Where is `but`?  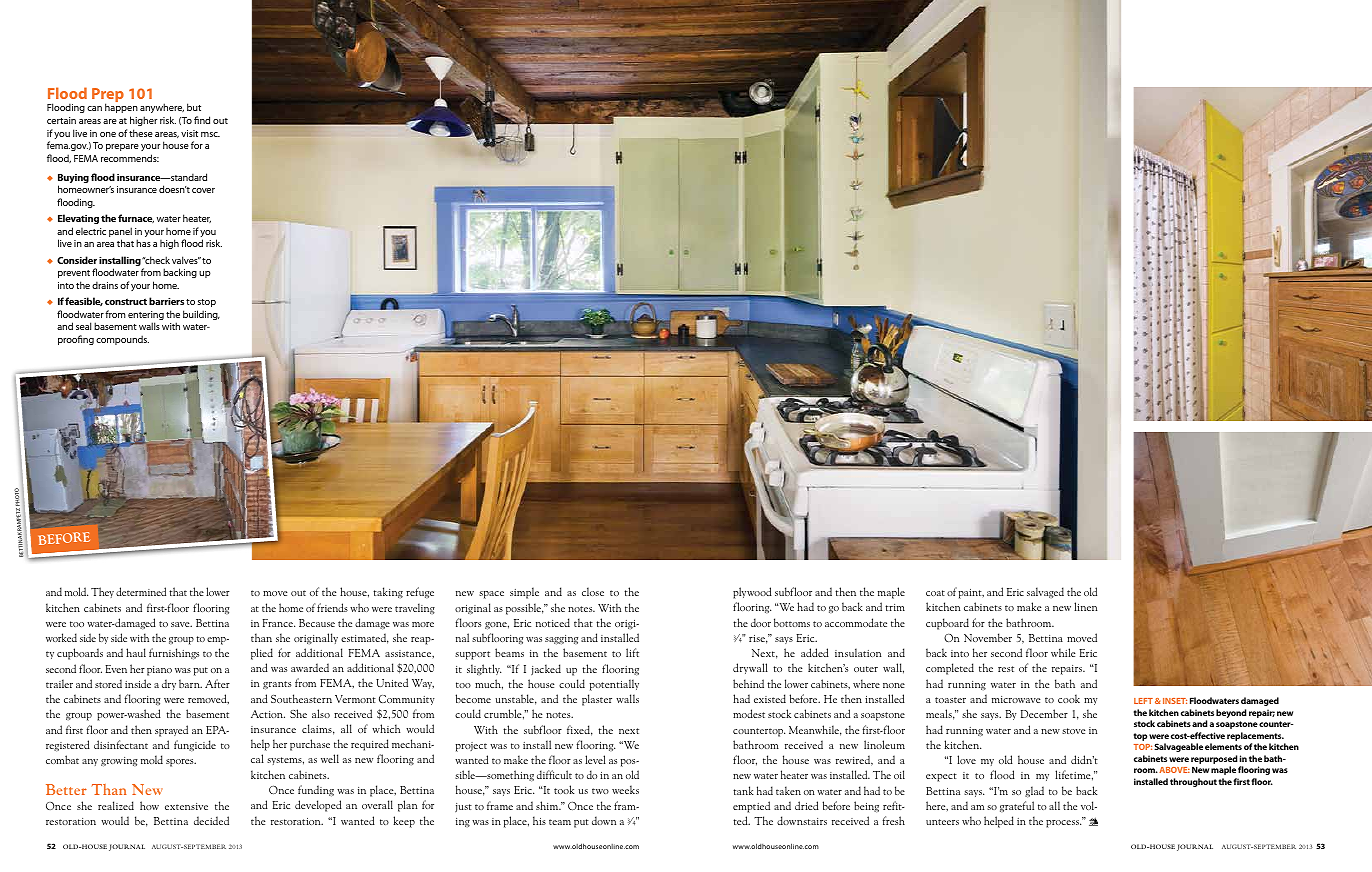
but is located at coordinates (194, 107).
